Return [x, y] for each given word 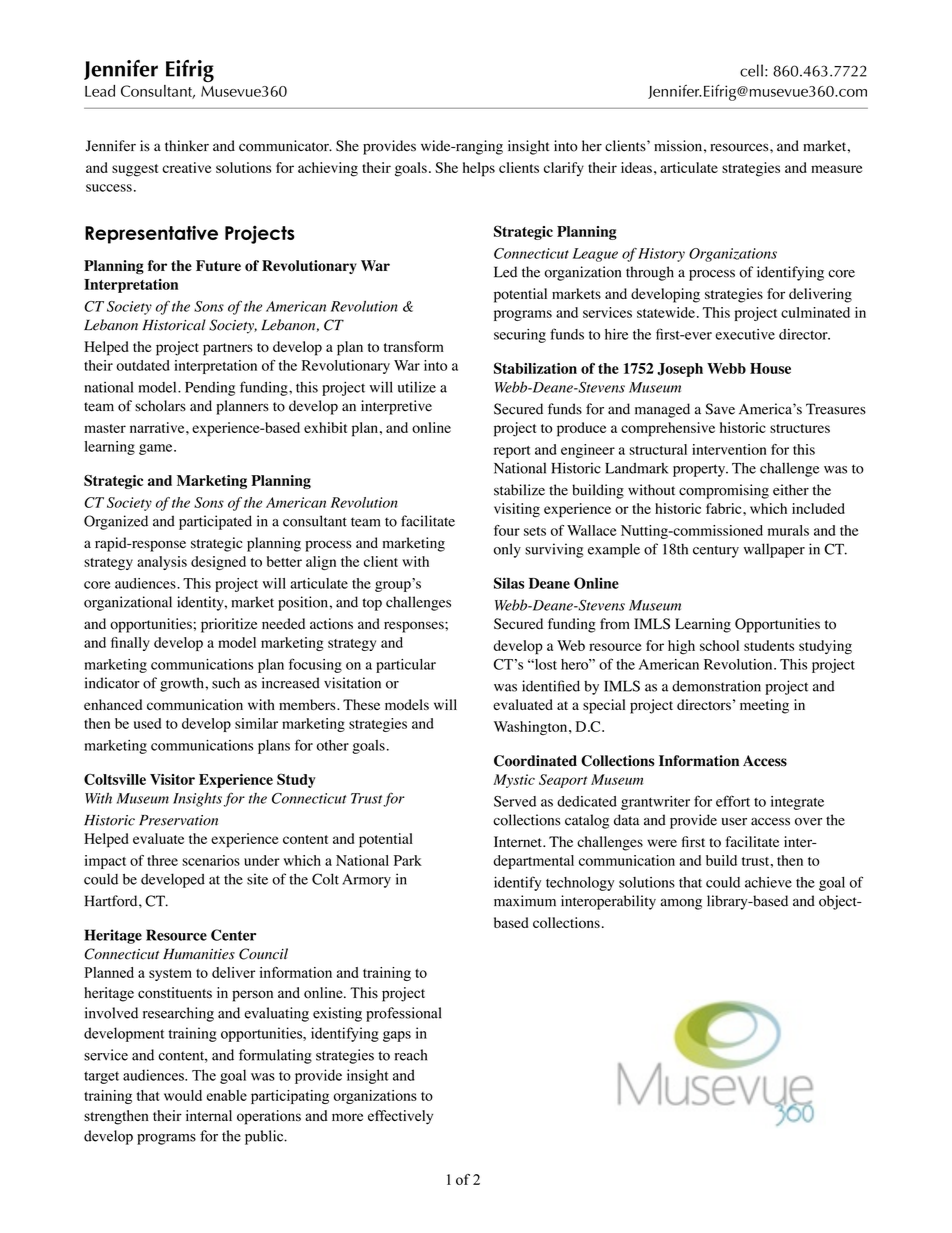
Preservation [178, 820]
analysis [162, 563]
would [183, 1095]
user [734, 822]
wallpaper [774, 550]
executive [745, 334]
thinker [187, 146]
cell [751, 70]
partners [228, 349]
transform [414, 346]
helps [479, 169]
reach [411, 1055]
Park [408, 860]
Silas [509, 583]
